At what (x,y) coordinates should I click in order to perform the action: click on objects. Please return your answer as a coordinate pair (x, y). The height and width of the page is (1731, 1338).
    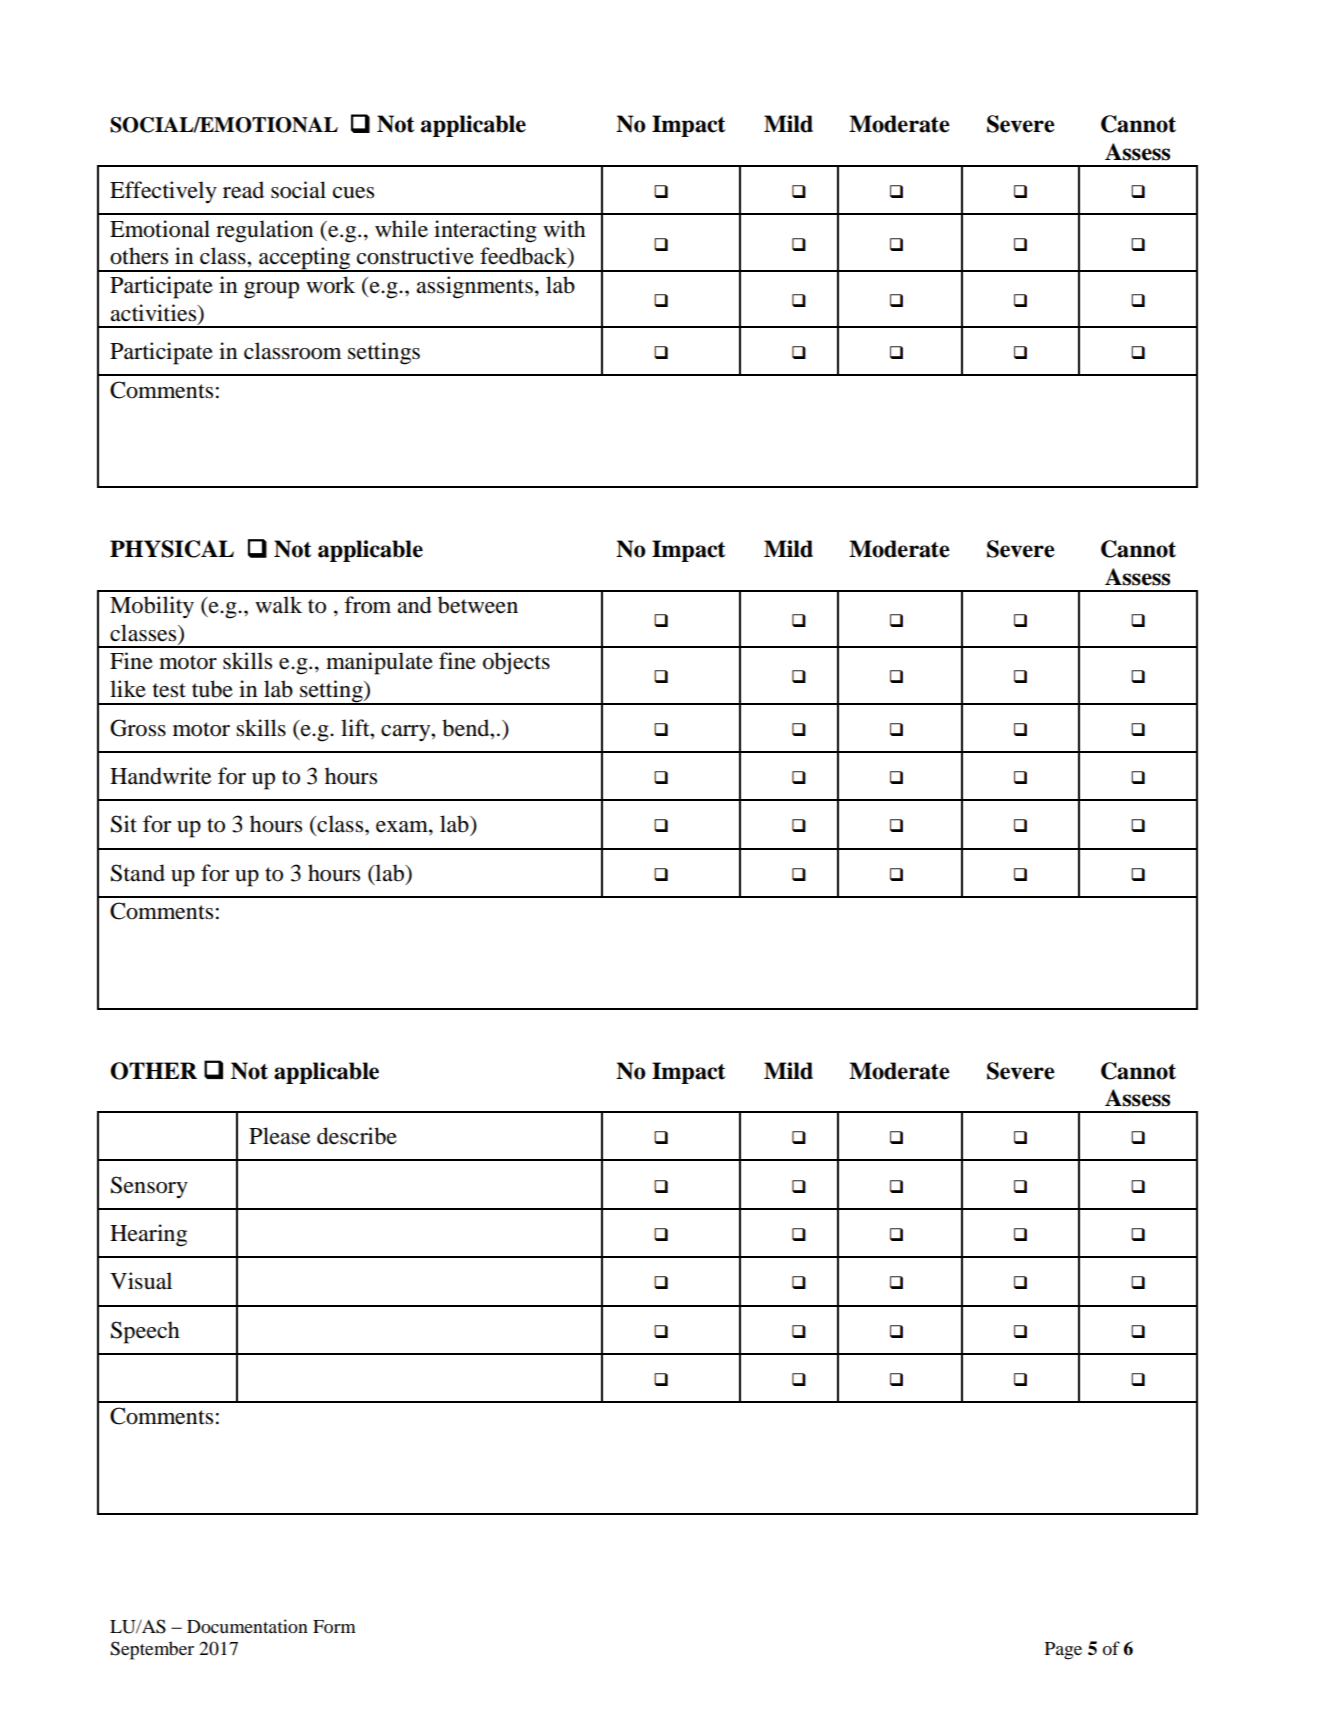
    Looking at the image, I should click on (516, 663).
